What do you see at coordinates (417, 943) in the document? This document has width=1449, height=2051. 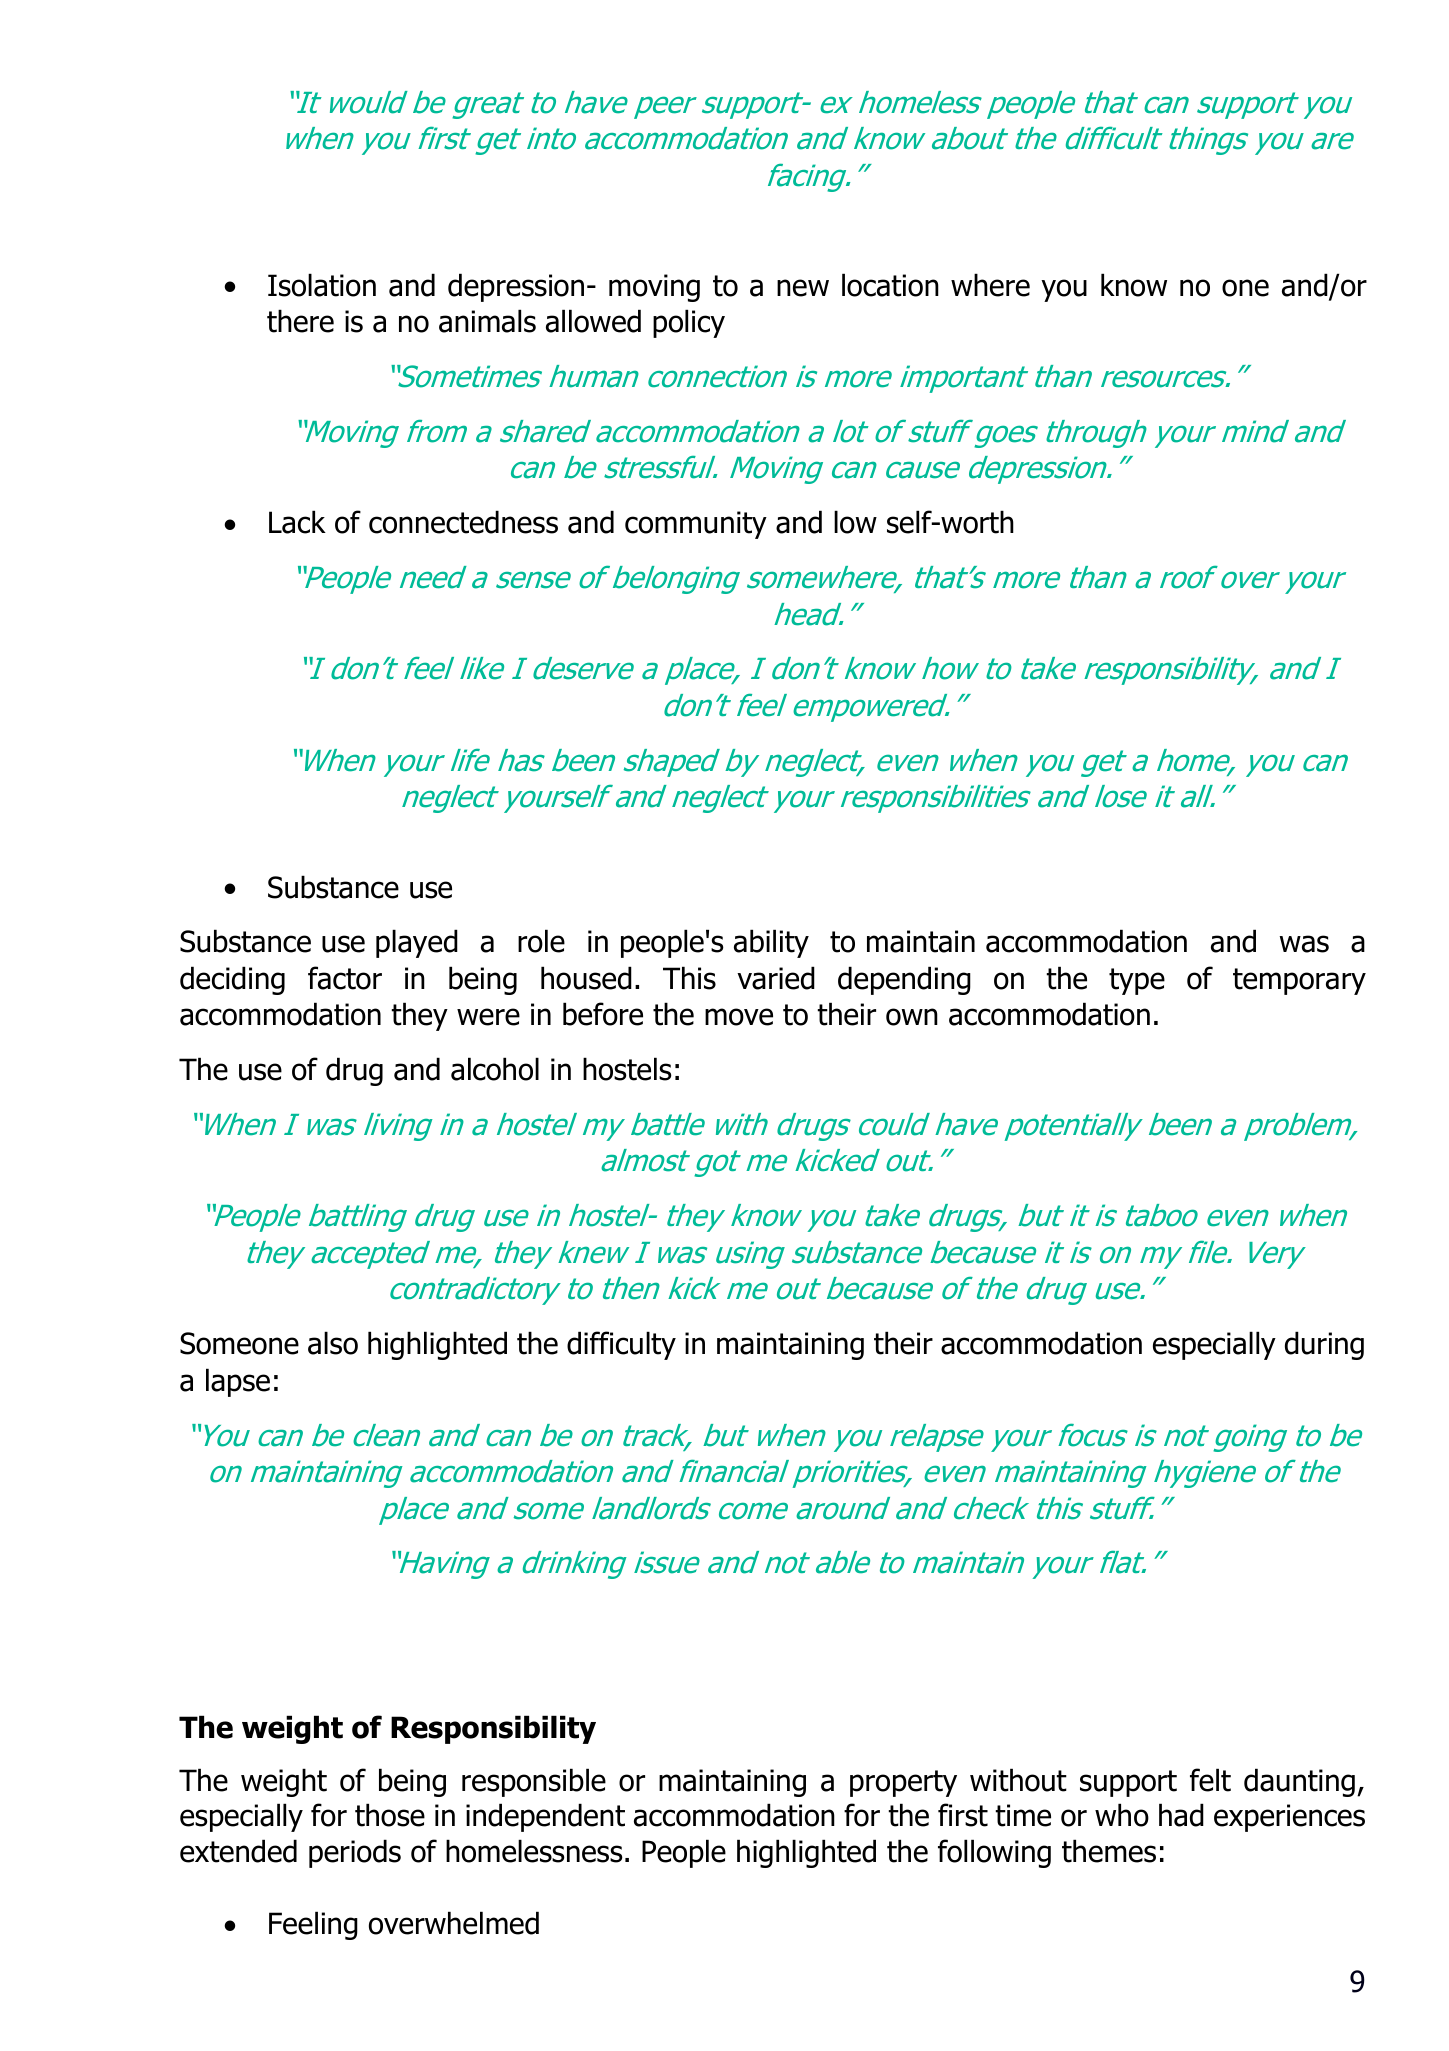 I see `played` at bounding box center [417, 943].
